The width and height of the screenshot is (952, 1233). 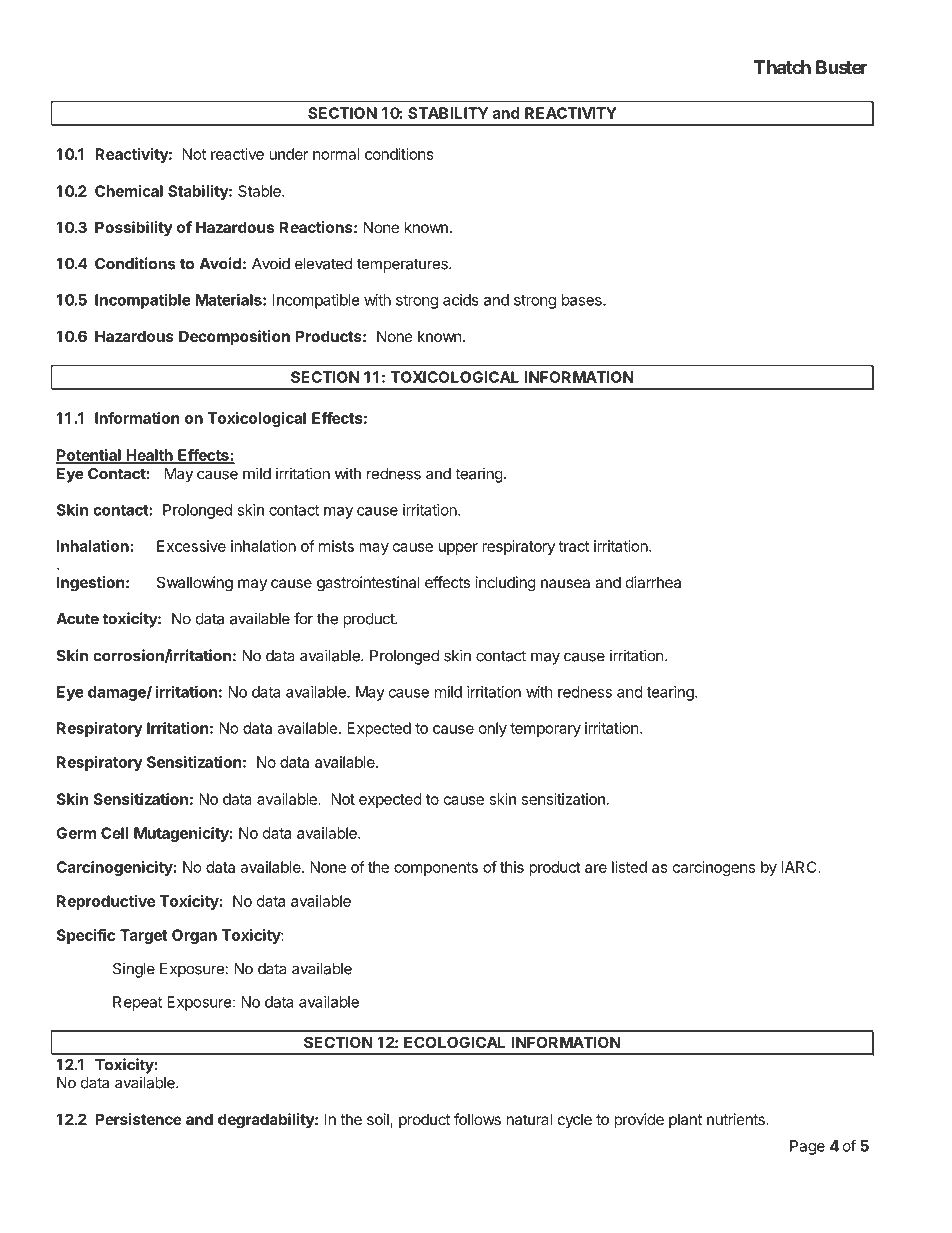 I want to click on normal, so click(x=336, y=154).
